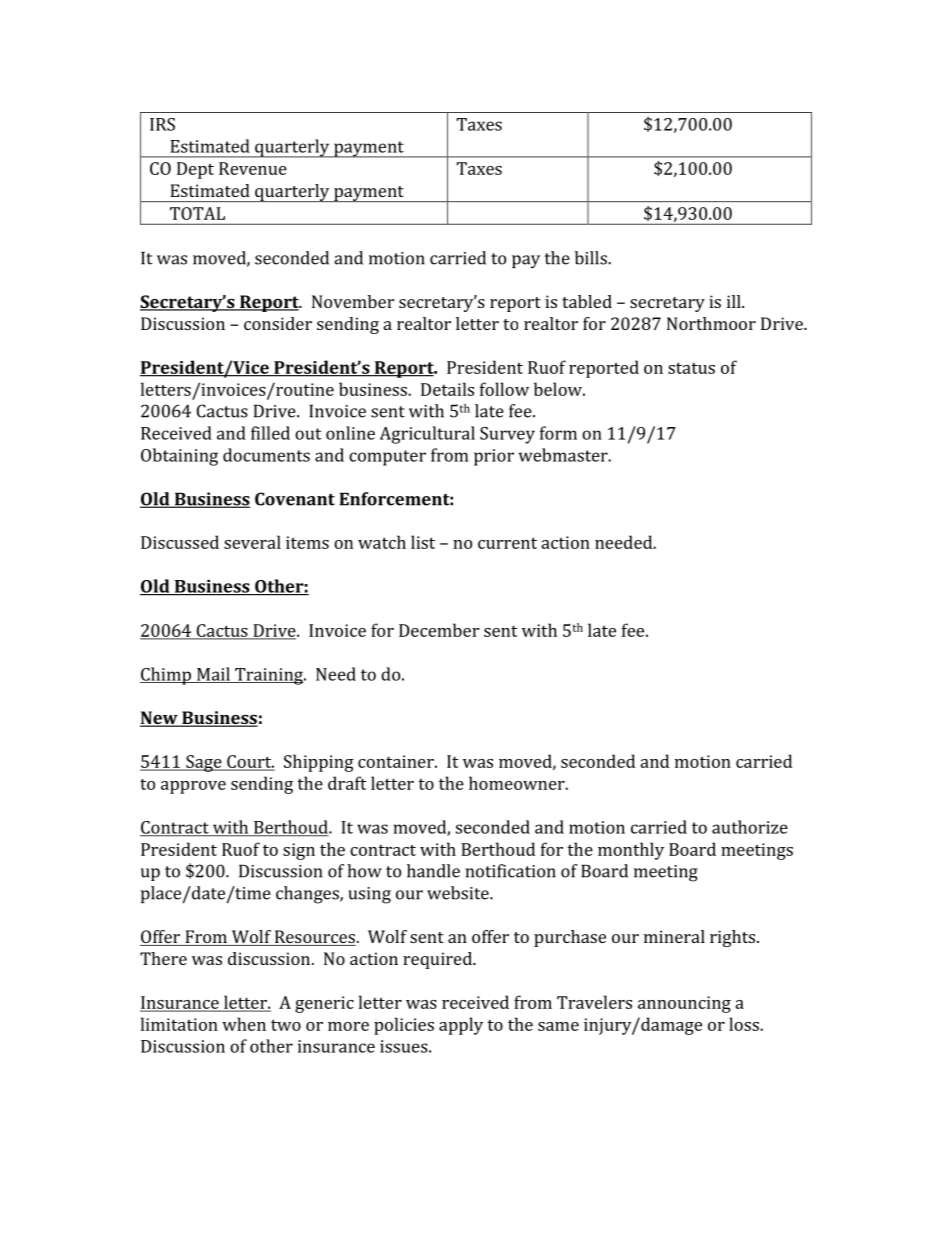 Image resolution: width=952 pixels, height=1233 pixels. What do you see at coordinates (252, 542) in the screenshot?
I see `several` at bounding box center [252, 542].
